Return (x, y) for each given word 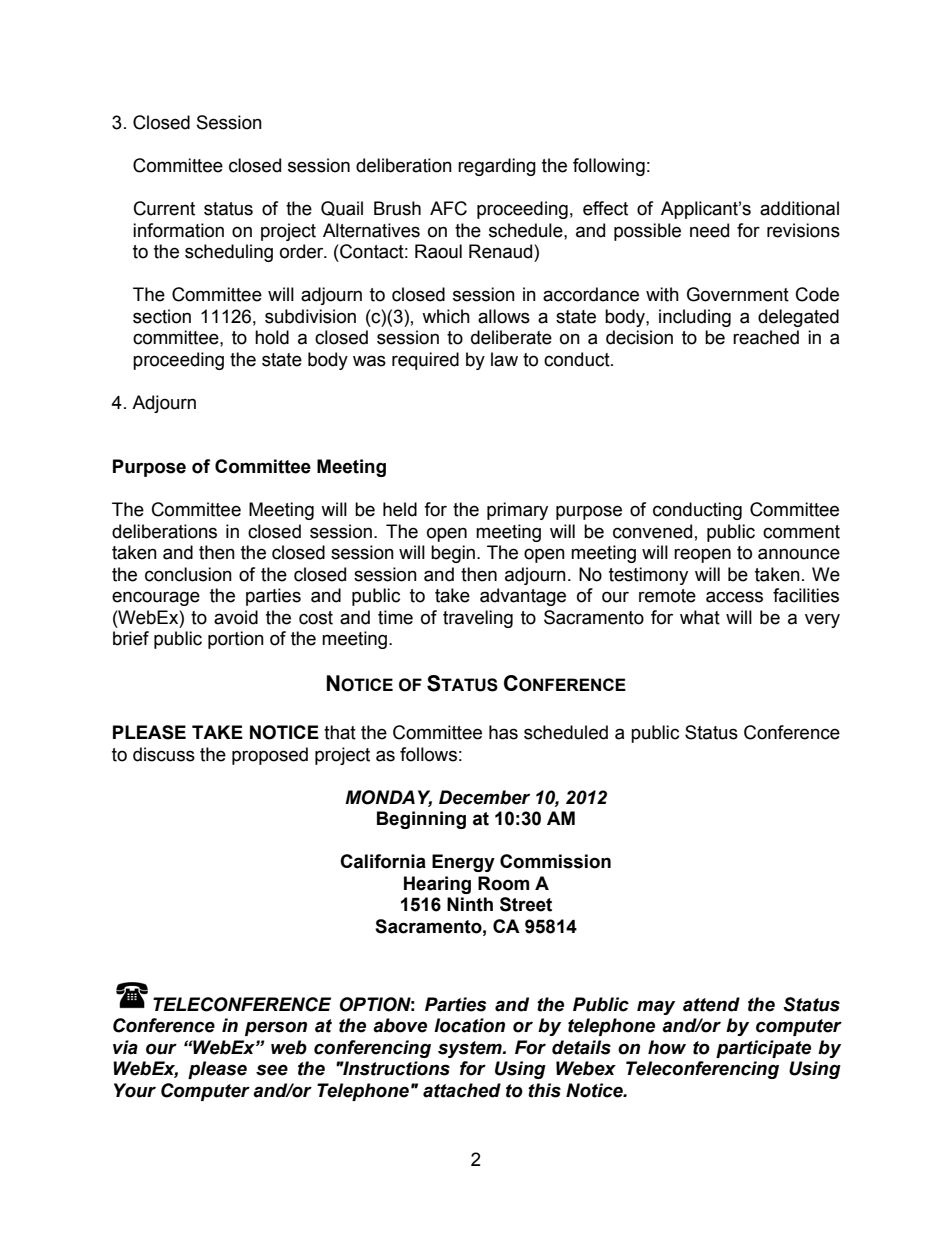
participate (763, 1049)
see (272, 1070)
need (709, 230)
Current (164, 208)
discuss (164, 754)
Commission (555, 861)
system (471, 1049)
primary (517, 511)
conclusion (188, 574)
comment (801, 532)
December (484, 797)
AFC (448, 208)
